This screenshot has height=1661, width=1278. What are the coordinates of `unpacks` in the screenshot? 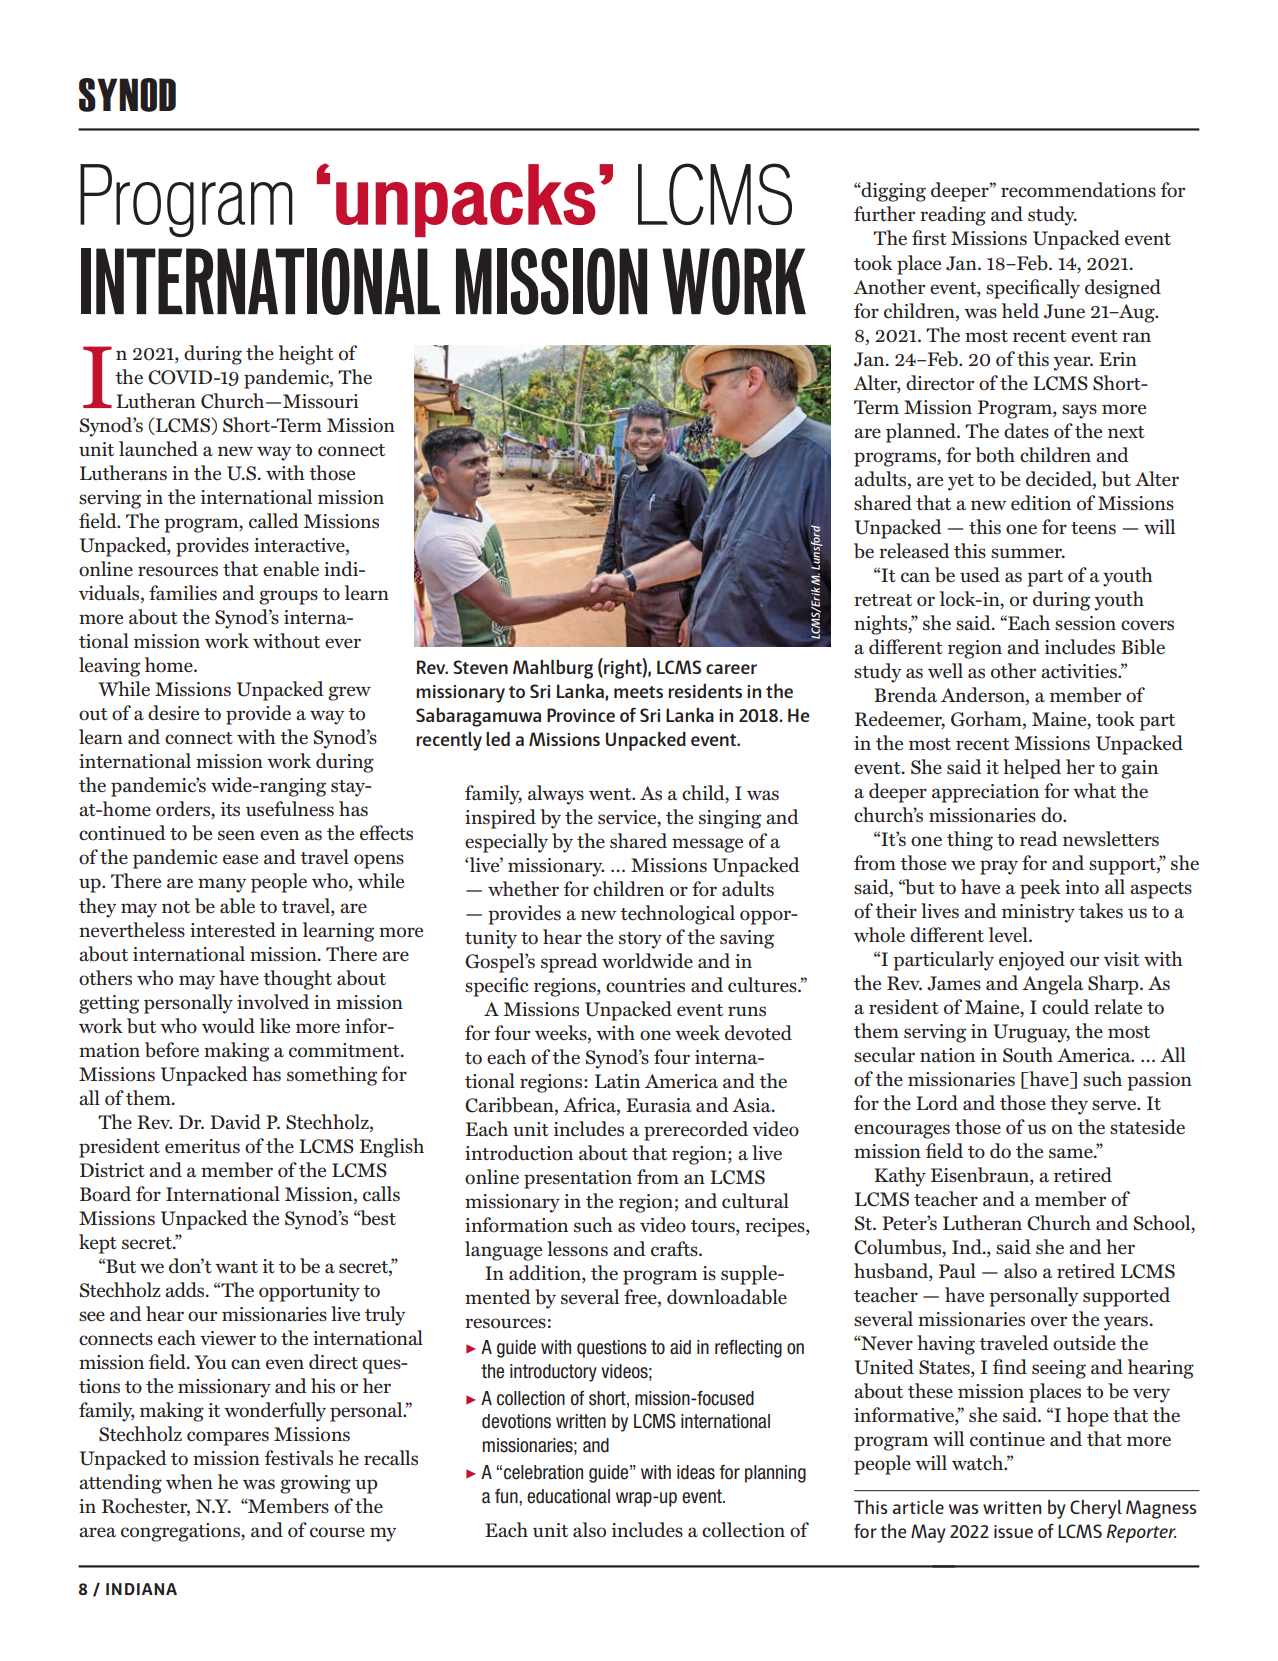 It's located at (465, 200).
